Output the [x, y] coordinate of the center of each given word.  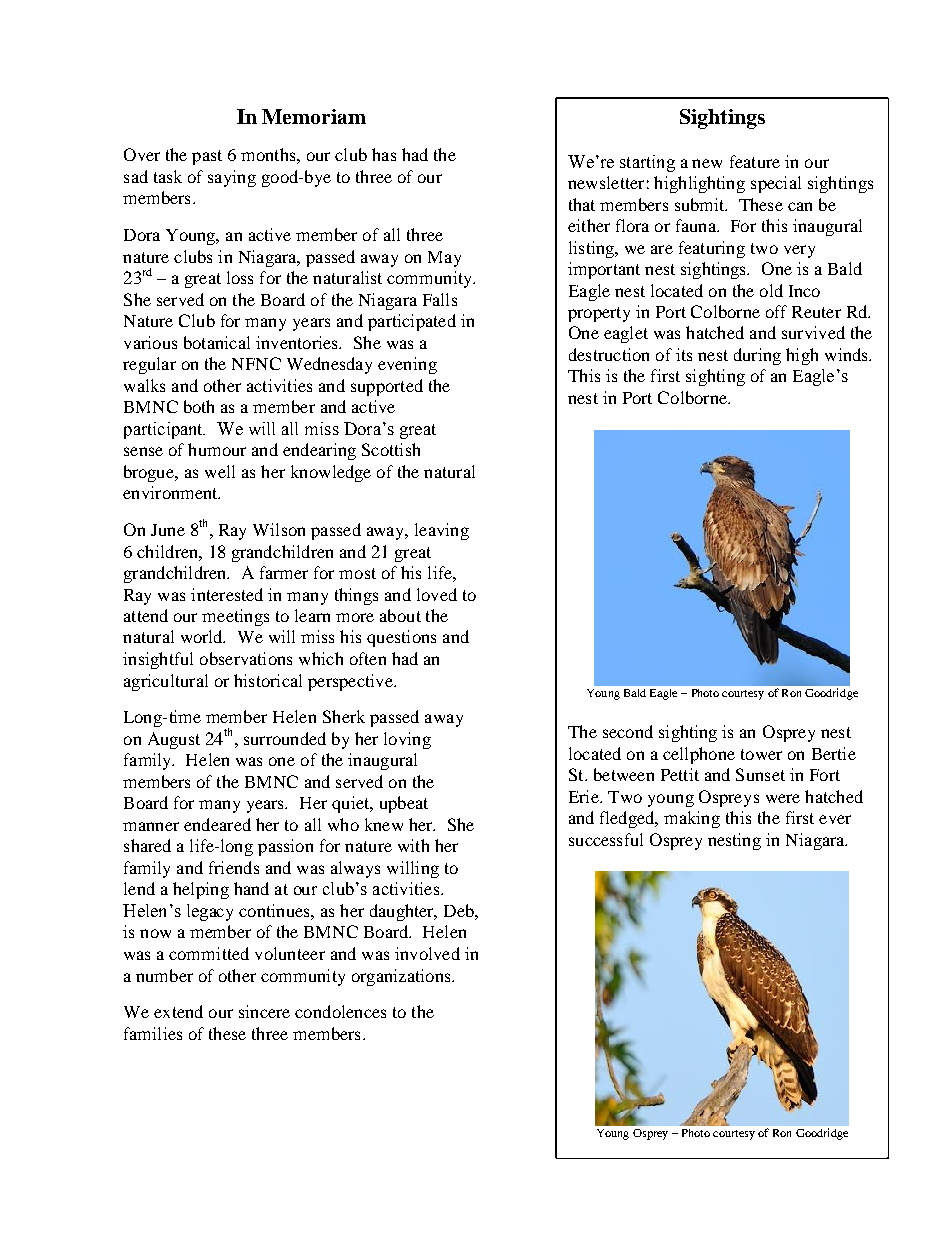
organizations [402, 977]
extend [178, 1011]
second [628, 731]
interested [227, 594]
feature [755, 161]
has [384, 154]
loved [437, 594]
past [207, 157]
